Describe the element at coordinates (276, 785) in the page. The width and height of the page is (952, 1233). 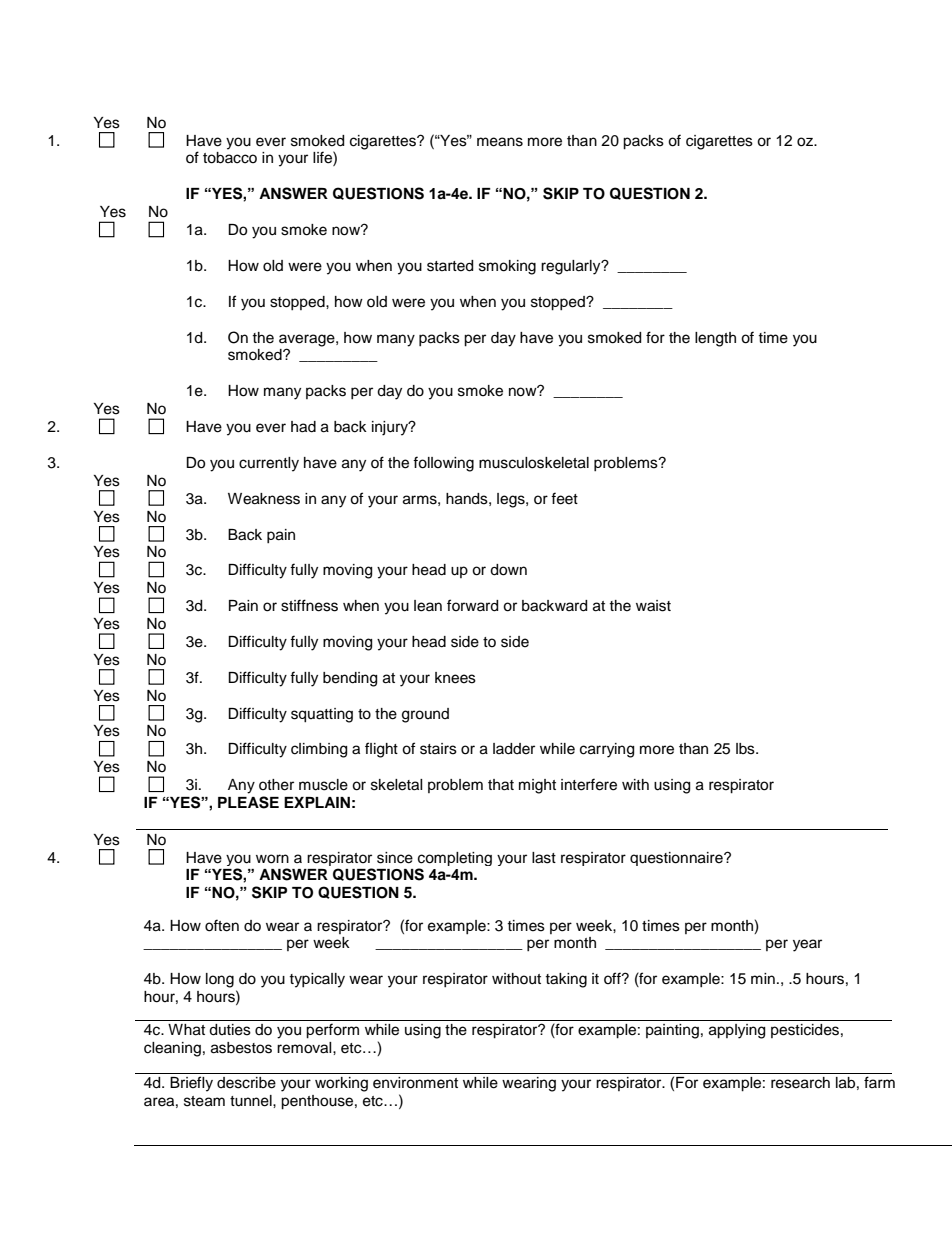
I see `other` at that location.
